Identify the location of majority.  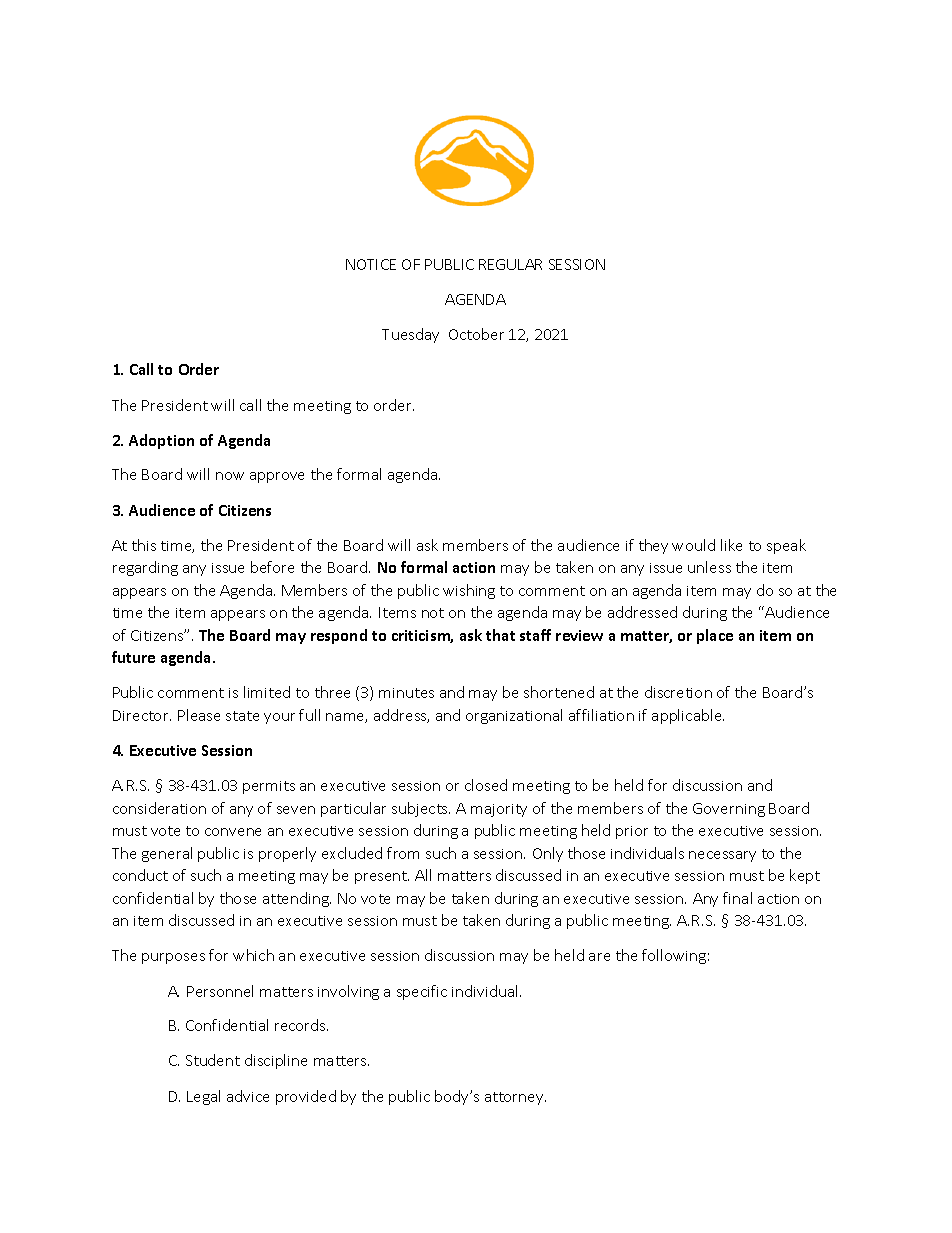
(499, 810).
